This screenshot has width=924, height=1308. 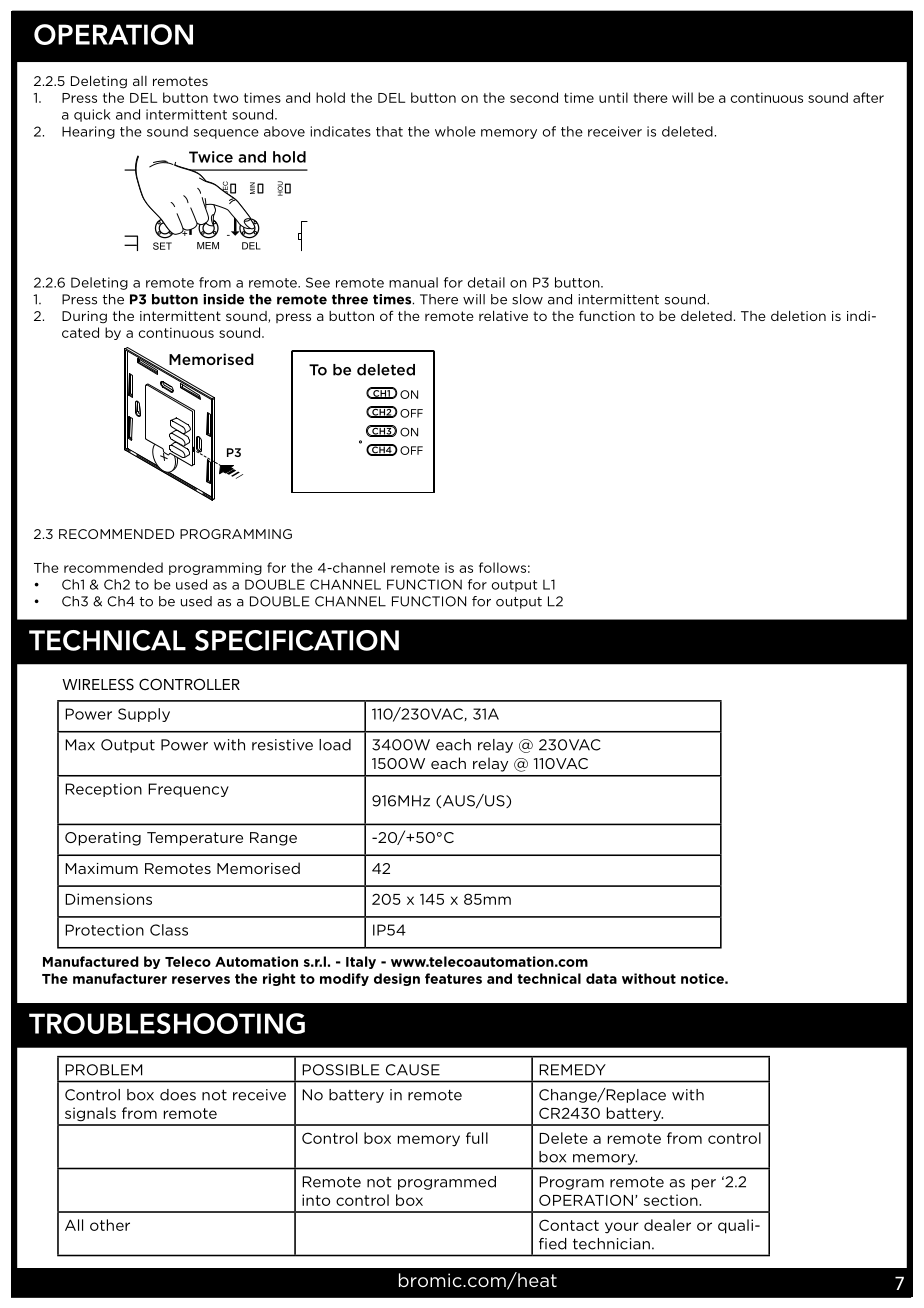 What do you see at coordinates (110, 1225) in the screenshot?
I see `other` at bounding box center [110, 1225].
